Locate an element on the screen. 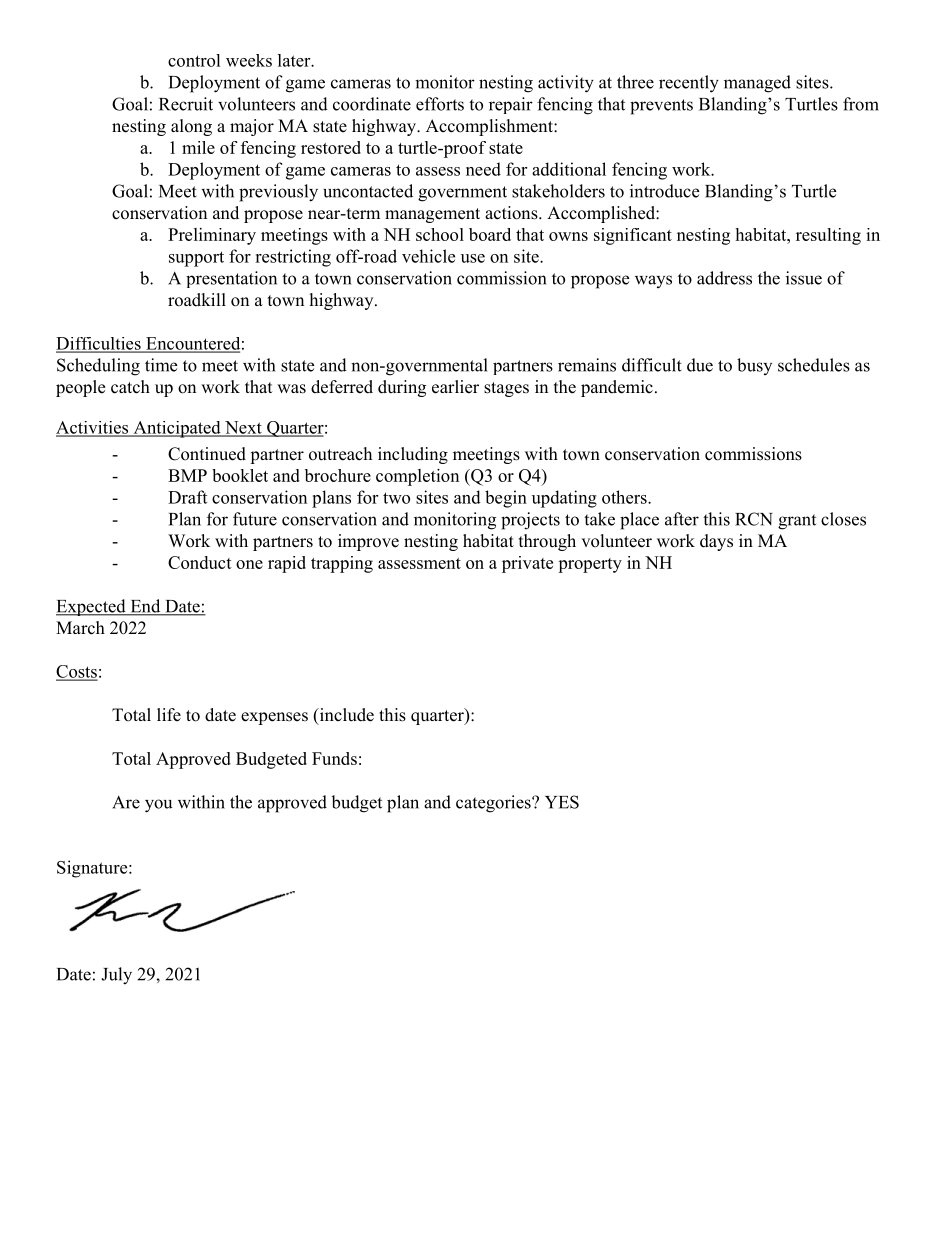 Image resolution: width=952 pixels, height=1233 pixels. private is located at coordinates (527, 564).
